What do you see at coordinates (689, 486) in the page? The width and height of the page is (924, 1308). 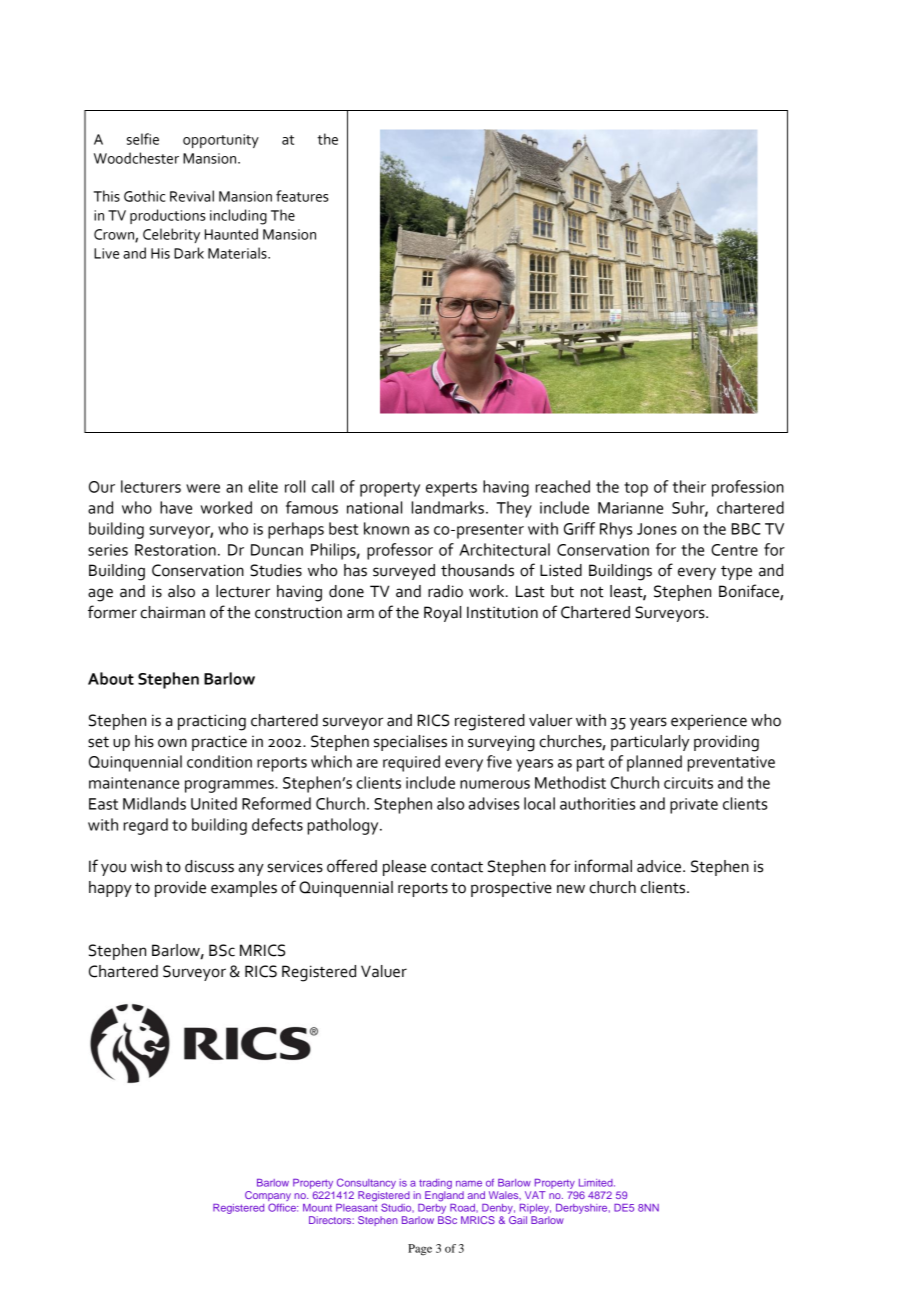 I see `their` at bounding box center [689, 486].
